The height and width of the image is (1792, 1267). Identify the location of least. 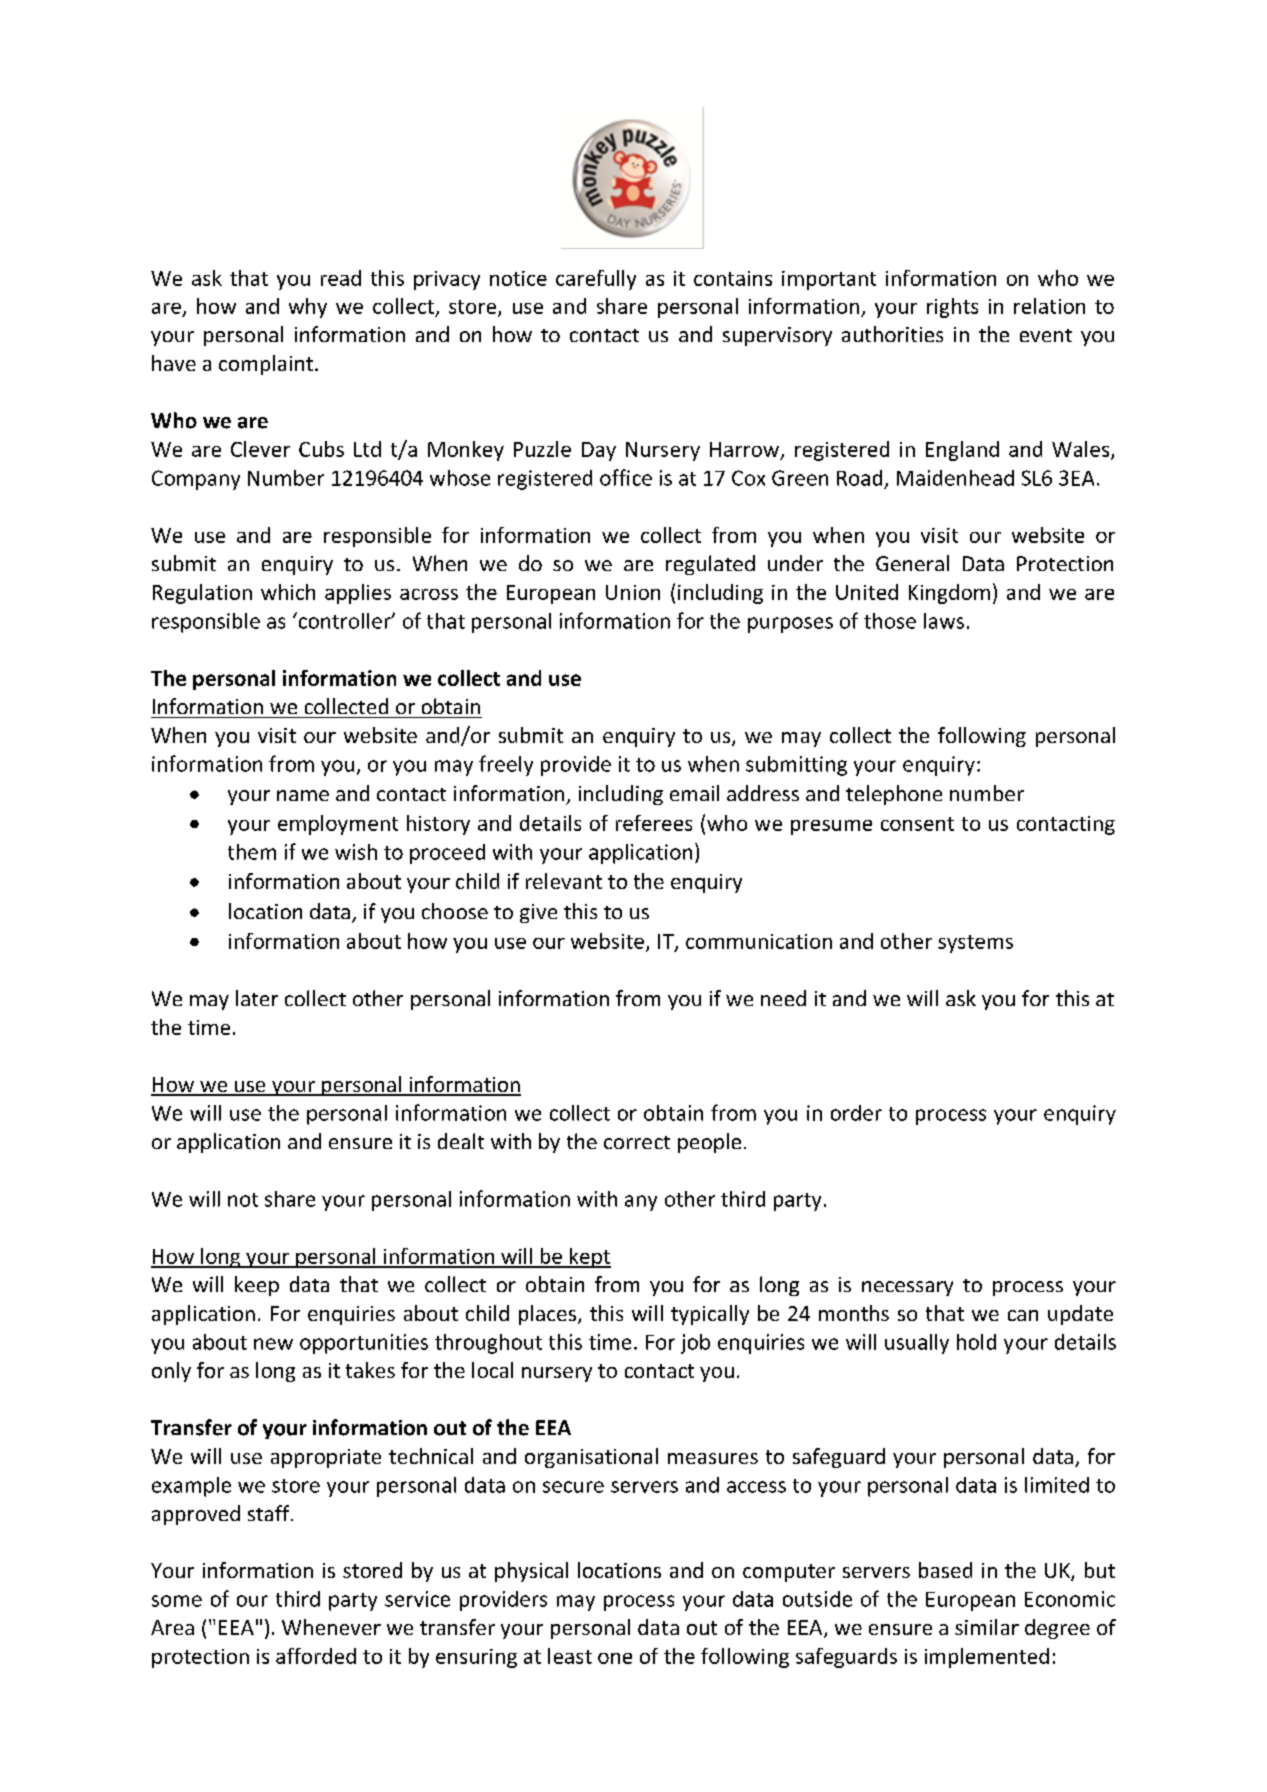
(570, 1656).
